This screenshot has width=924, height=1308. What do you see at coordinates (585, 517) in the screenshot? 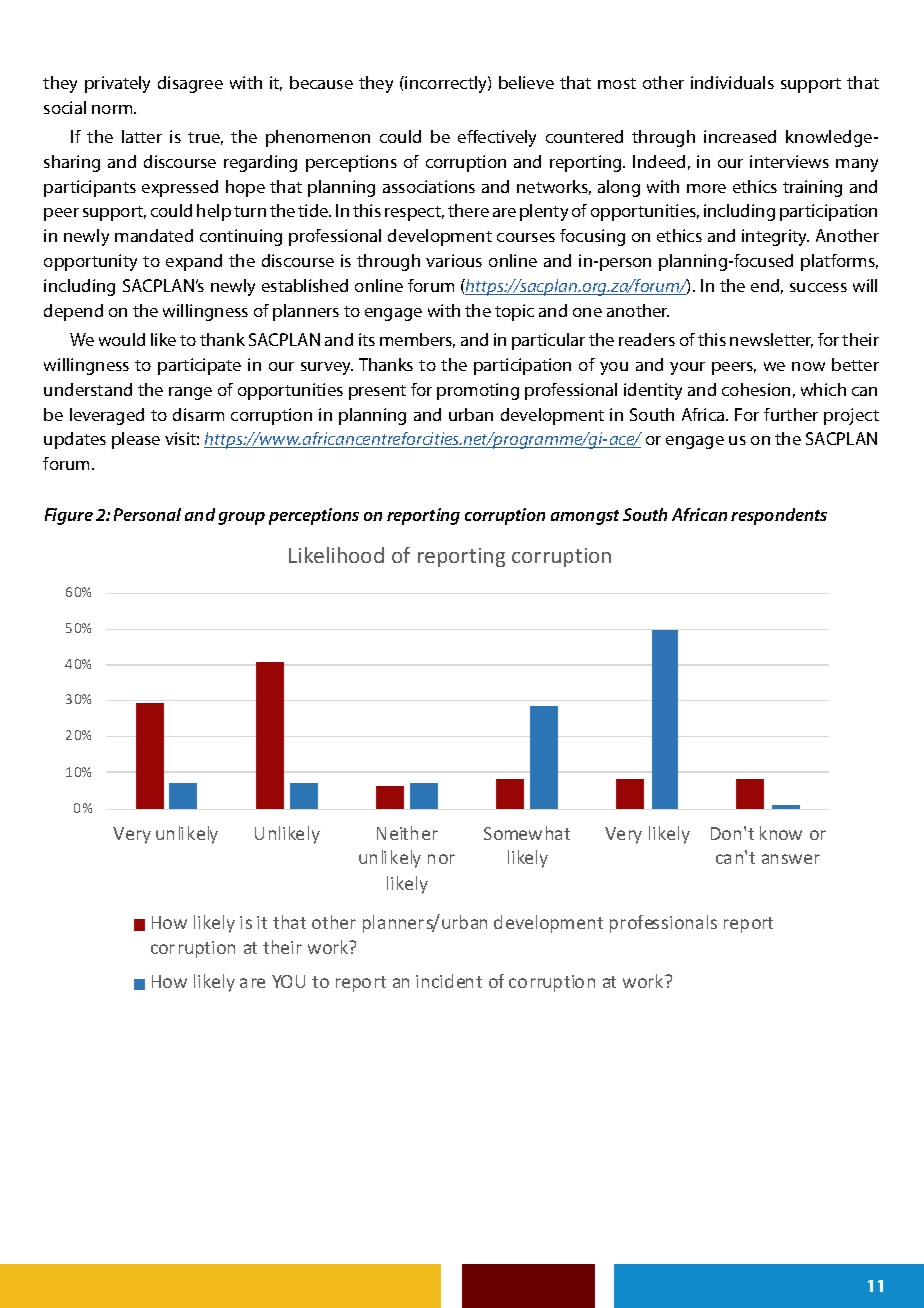
I see `amongst` at bounding box center [585, 517].
